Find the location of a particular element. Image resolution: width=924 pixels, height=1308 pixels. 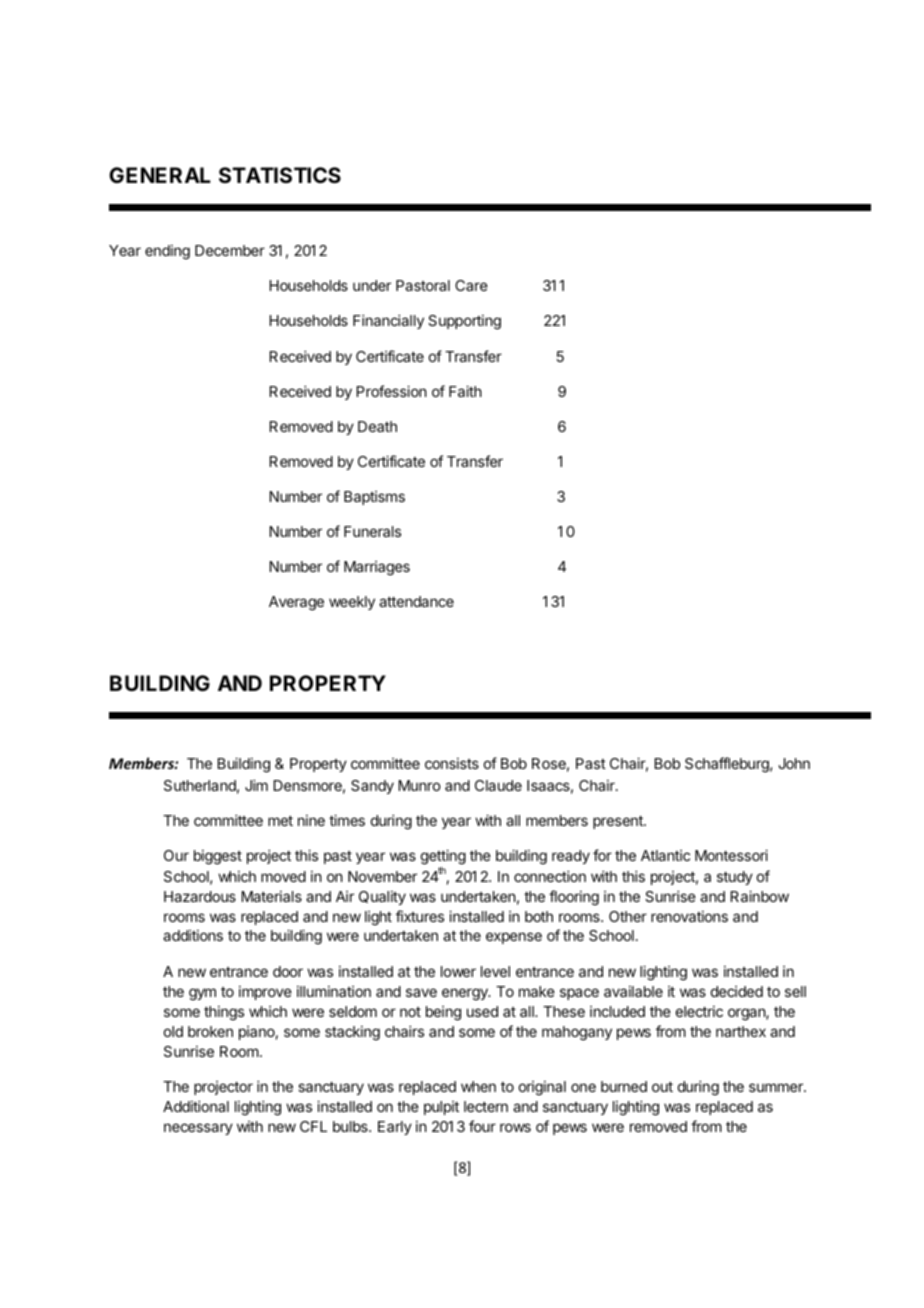

Average is located at coordinates (296, 603).
